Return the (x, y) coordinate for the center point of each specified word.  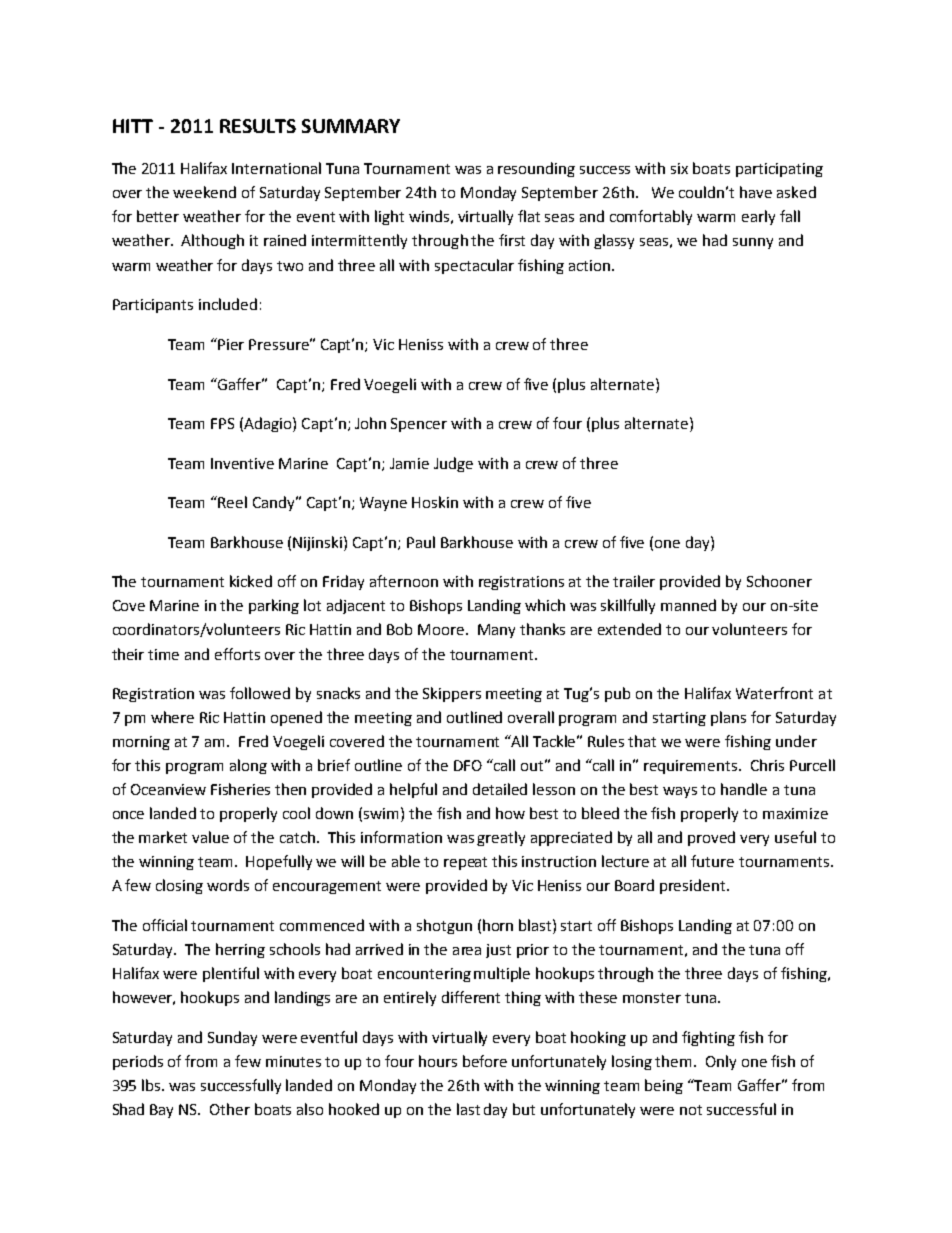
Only (721, 1062)
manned (688, 605)
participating (779, 170)
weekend (204, 192)
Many (496, 631)
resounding (536, 169)
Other (230, 1109)
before (485, 1061)
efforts (237, 654)
